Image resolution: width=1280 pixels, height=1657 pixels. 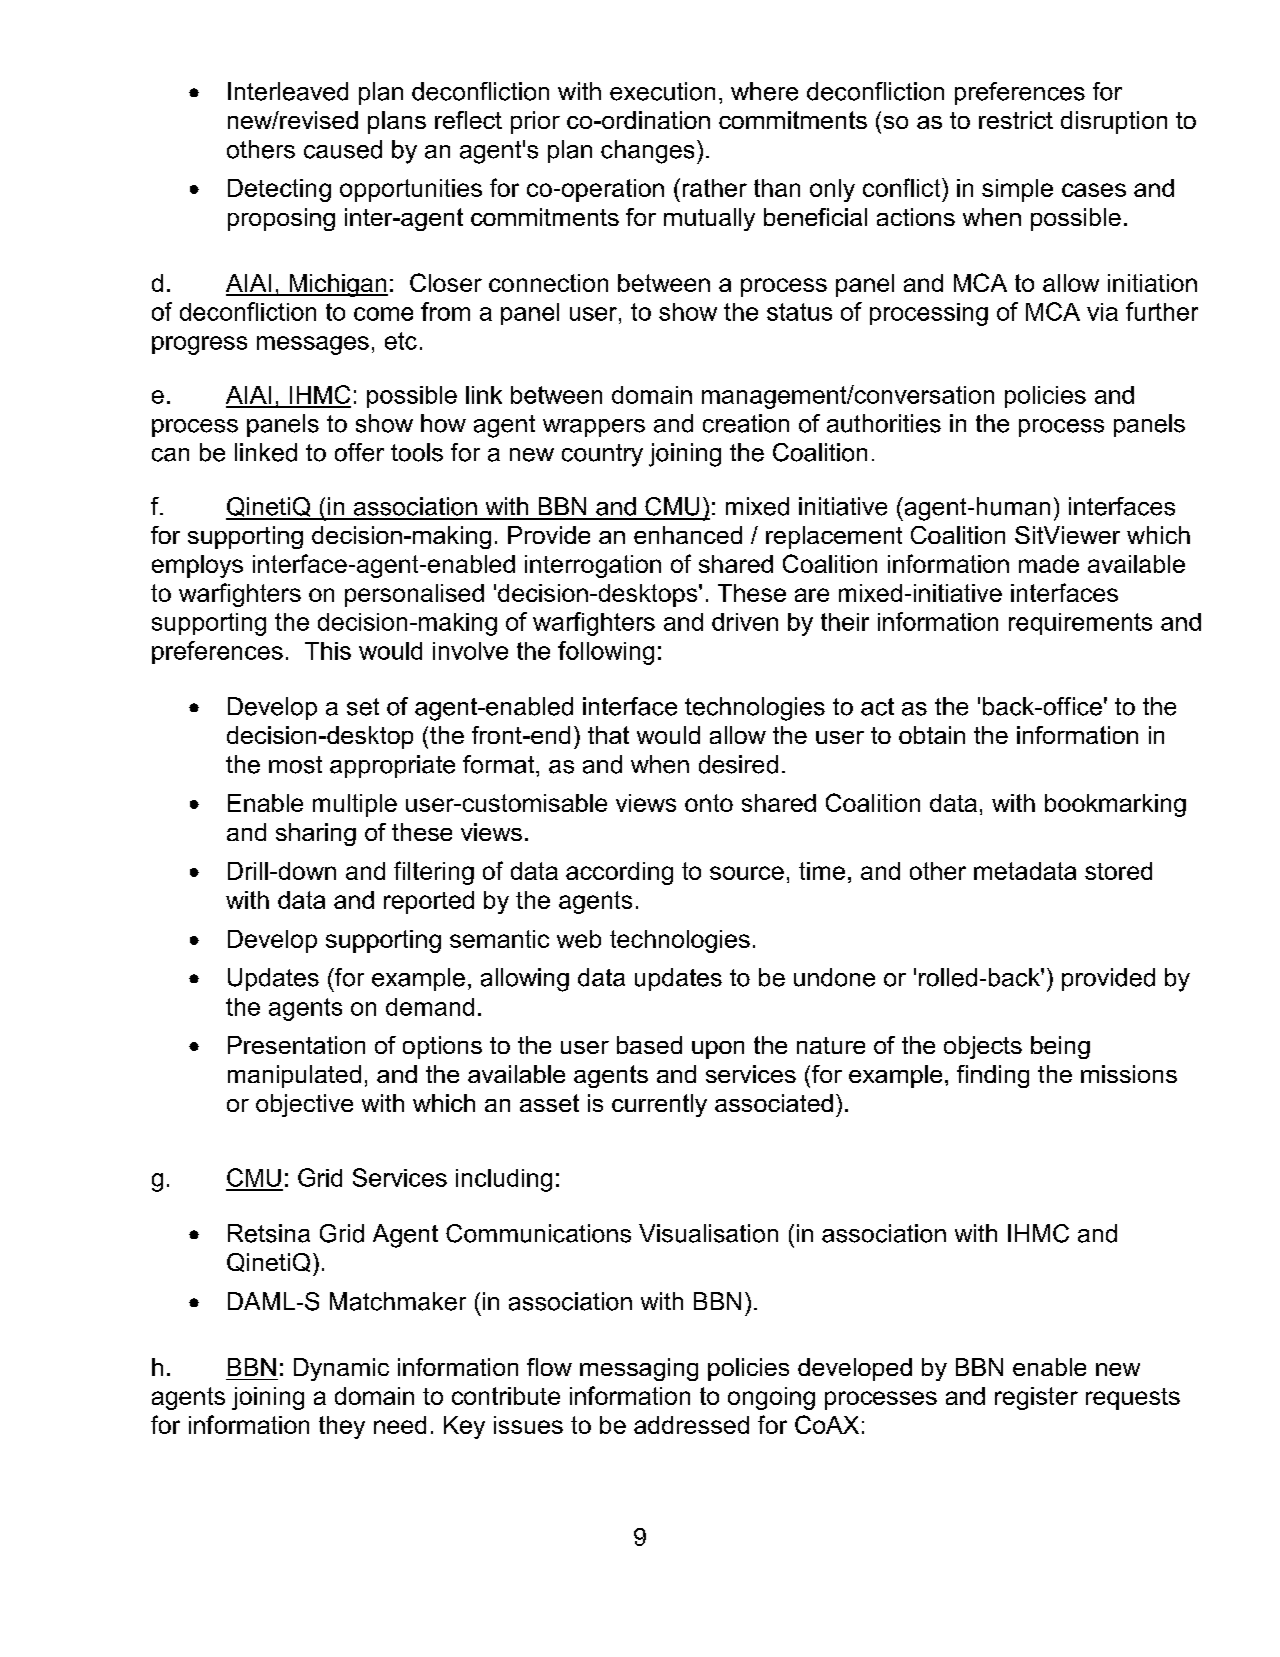 I want to click on register, so click(x=1036, y=1398).
